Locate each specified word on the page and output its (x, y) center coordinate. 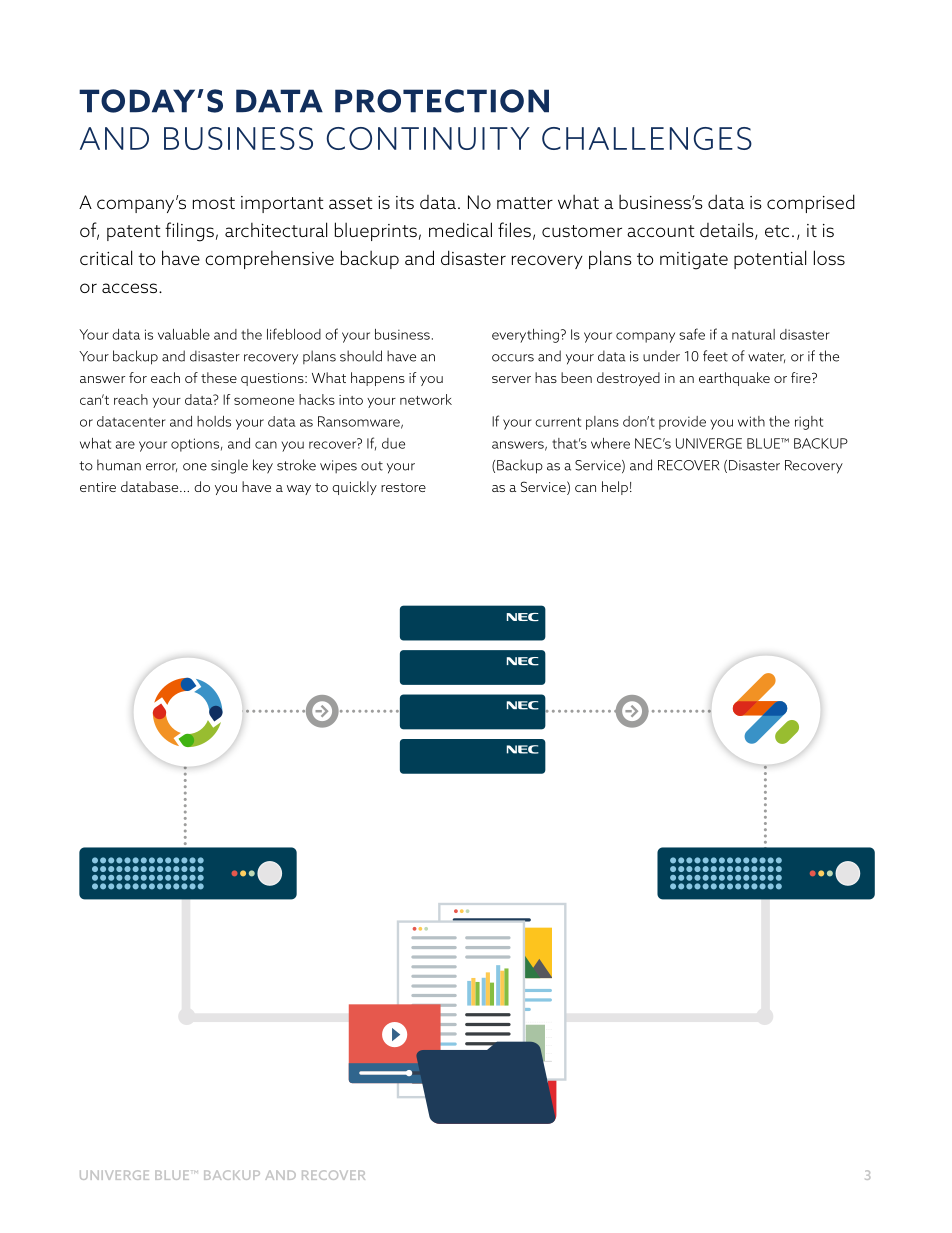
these (219, 377)
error (161, 467)
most (214, 203)
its (405, 202)
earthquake (734, 379)
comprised (811, 203)
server (511, 379)
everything (525, 336)
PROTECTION (442, 101)
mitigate (694, 261)
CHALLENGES (647, 138)
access (129, 288)
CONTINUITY (428, 138)
